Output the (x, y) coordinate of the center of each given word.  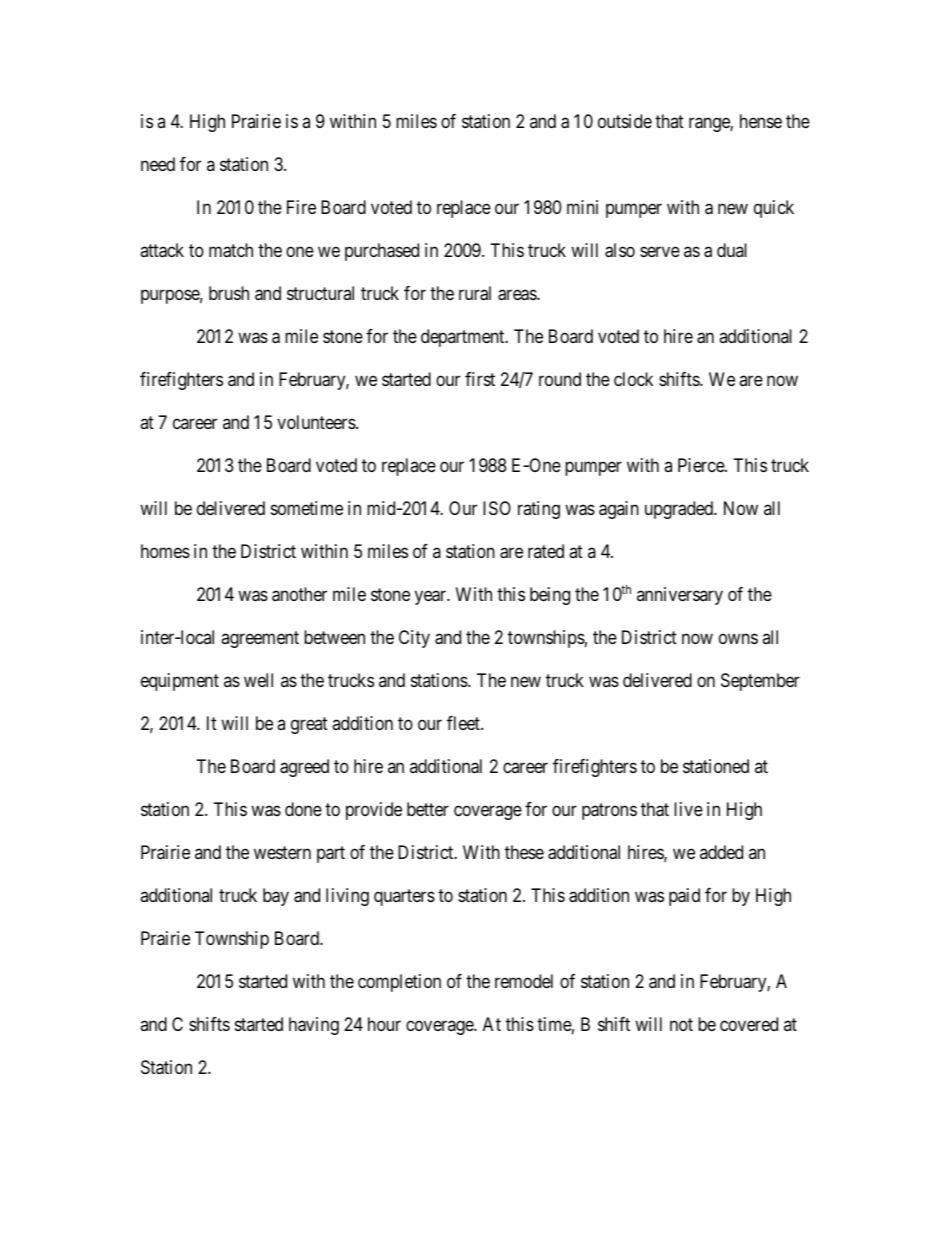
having (314, 1026)
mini (582, 207)
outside (625, 121)
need (158, 164)
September (760, 682)
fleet (464, 723)
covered (749, 1024)
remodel (524, 981)
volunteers (317, 422)
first (480, 379)
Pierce (702, 465)
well (258, 680)
